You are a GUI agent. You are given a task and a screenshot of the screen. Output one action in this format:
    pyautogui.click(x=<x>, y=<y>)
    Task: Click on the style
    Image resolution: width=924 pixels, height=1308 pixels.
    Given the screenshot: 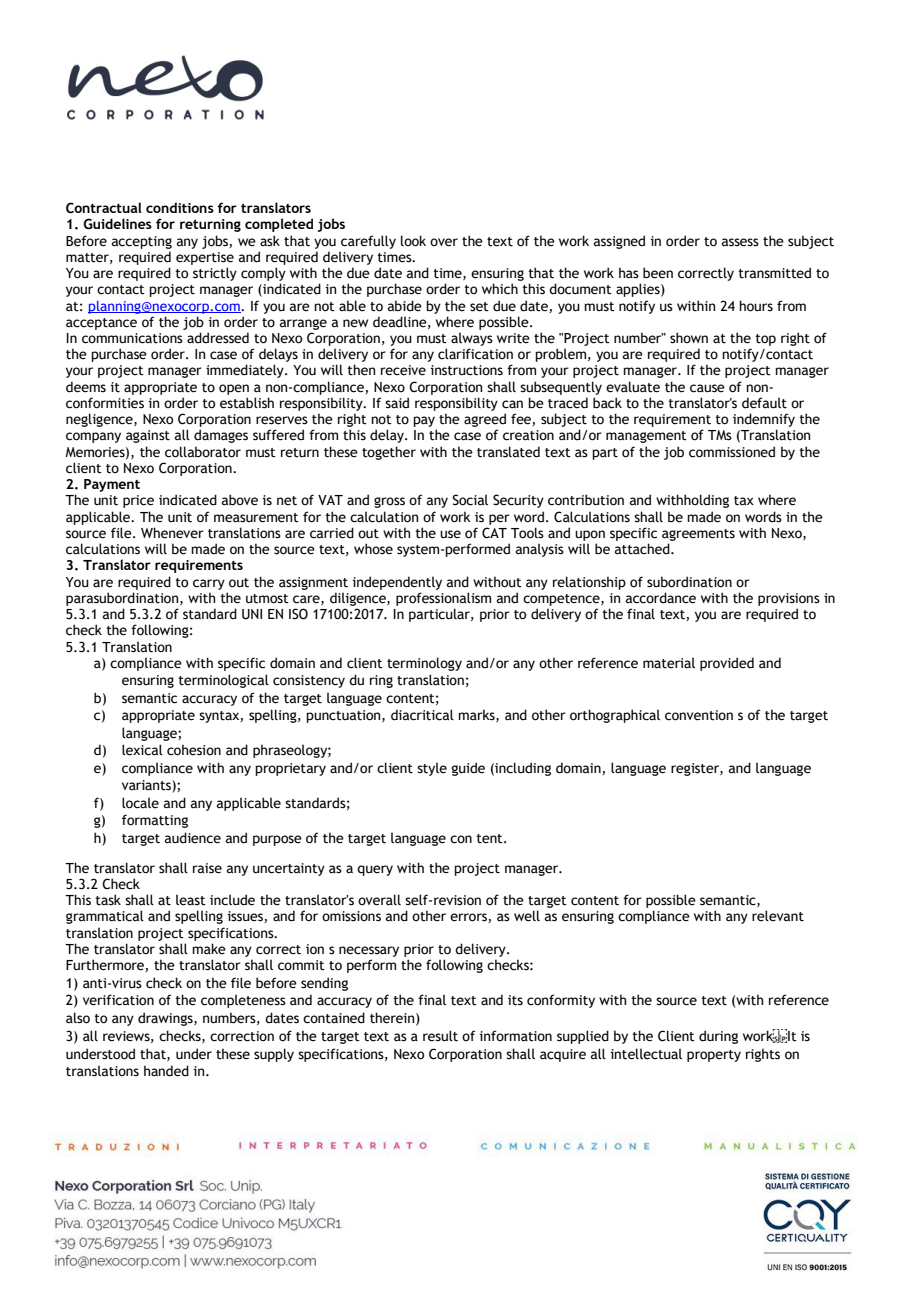 What is the action you would take?
    pyautogui.click(x=432, y=769)
